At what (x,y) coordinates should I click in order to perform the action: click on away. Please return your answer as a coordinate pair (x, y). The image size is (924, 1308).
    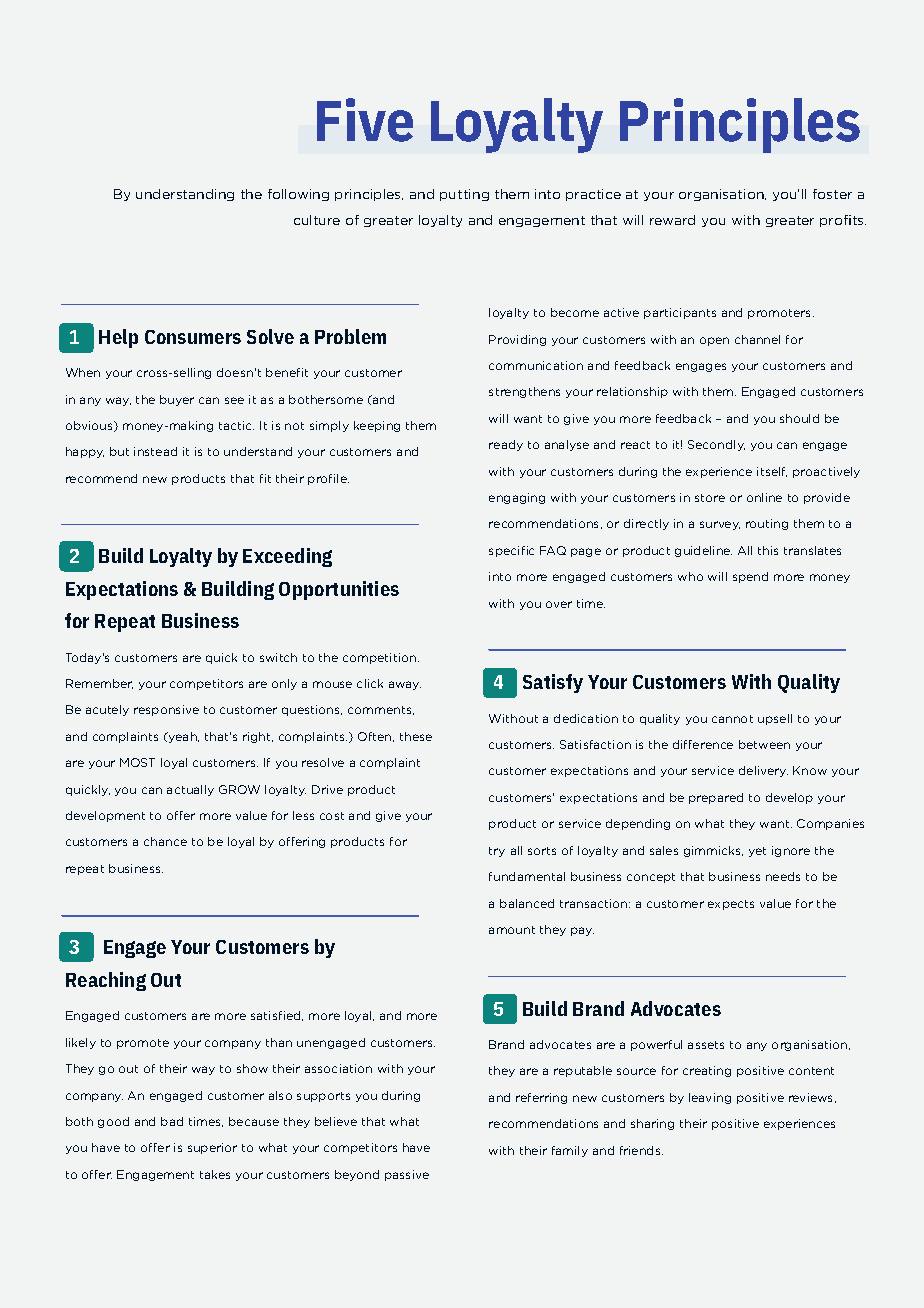
    Looking at the image, I should click on (405, 685).
